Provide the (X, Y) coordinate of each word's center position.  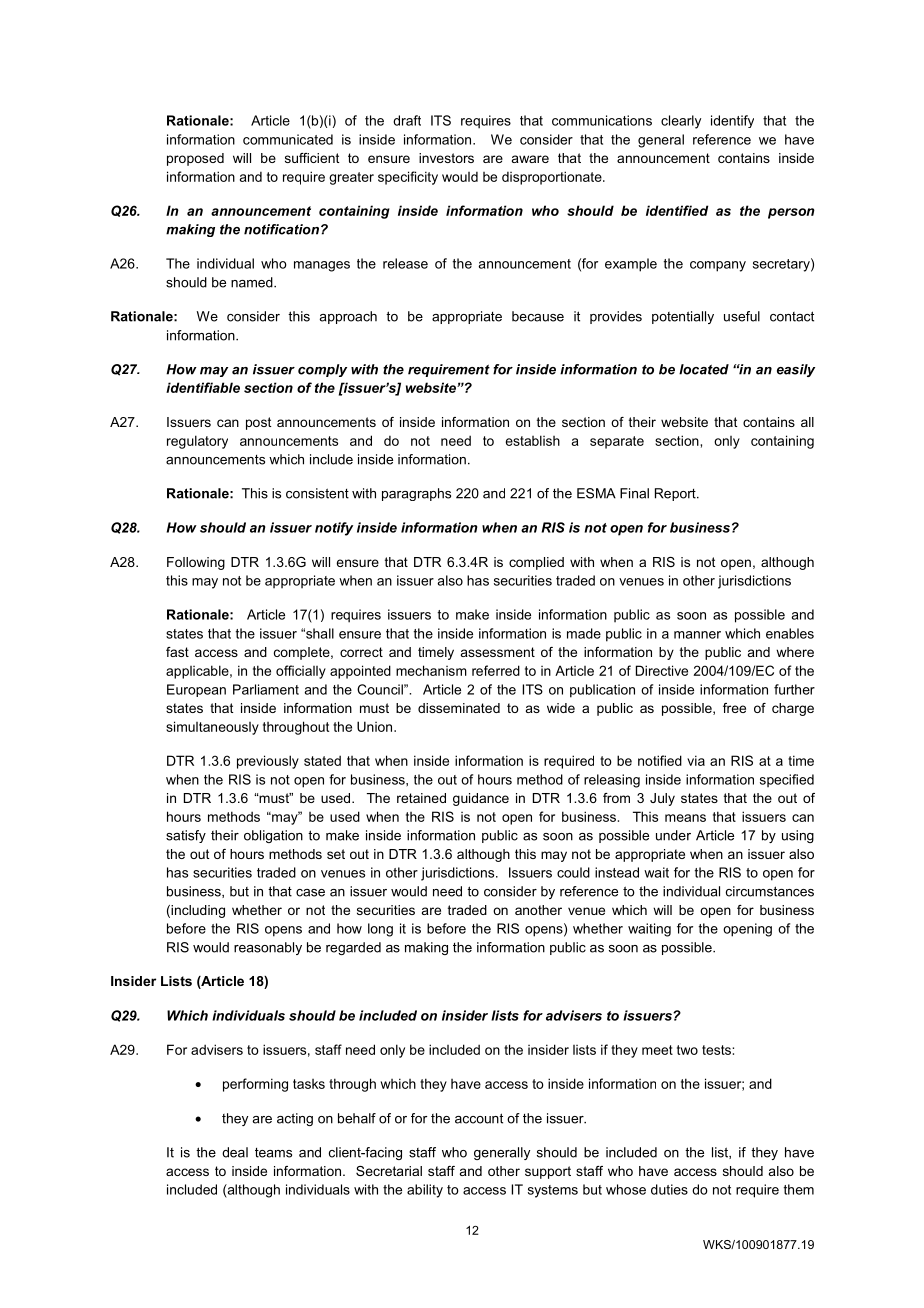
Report (676, 494)
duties (669, 1189)
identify (732, 121)
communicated (288, 139)
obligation (273, 836)
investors (446, 158)
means (685, 818)
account (479, 1118)
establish (533, 440)
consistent (317, 493)
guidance (481, 799)
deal (235, 1152)
